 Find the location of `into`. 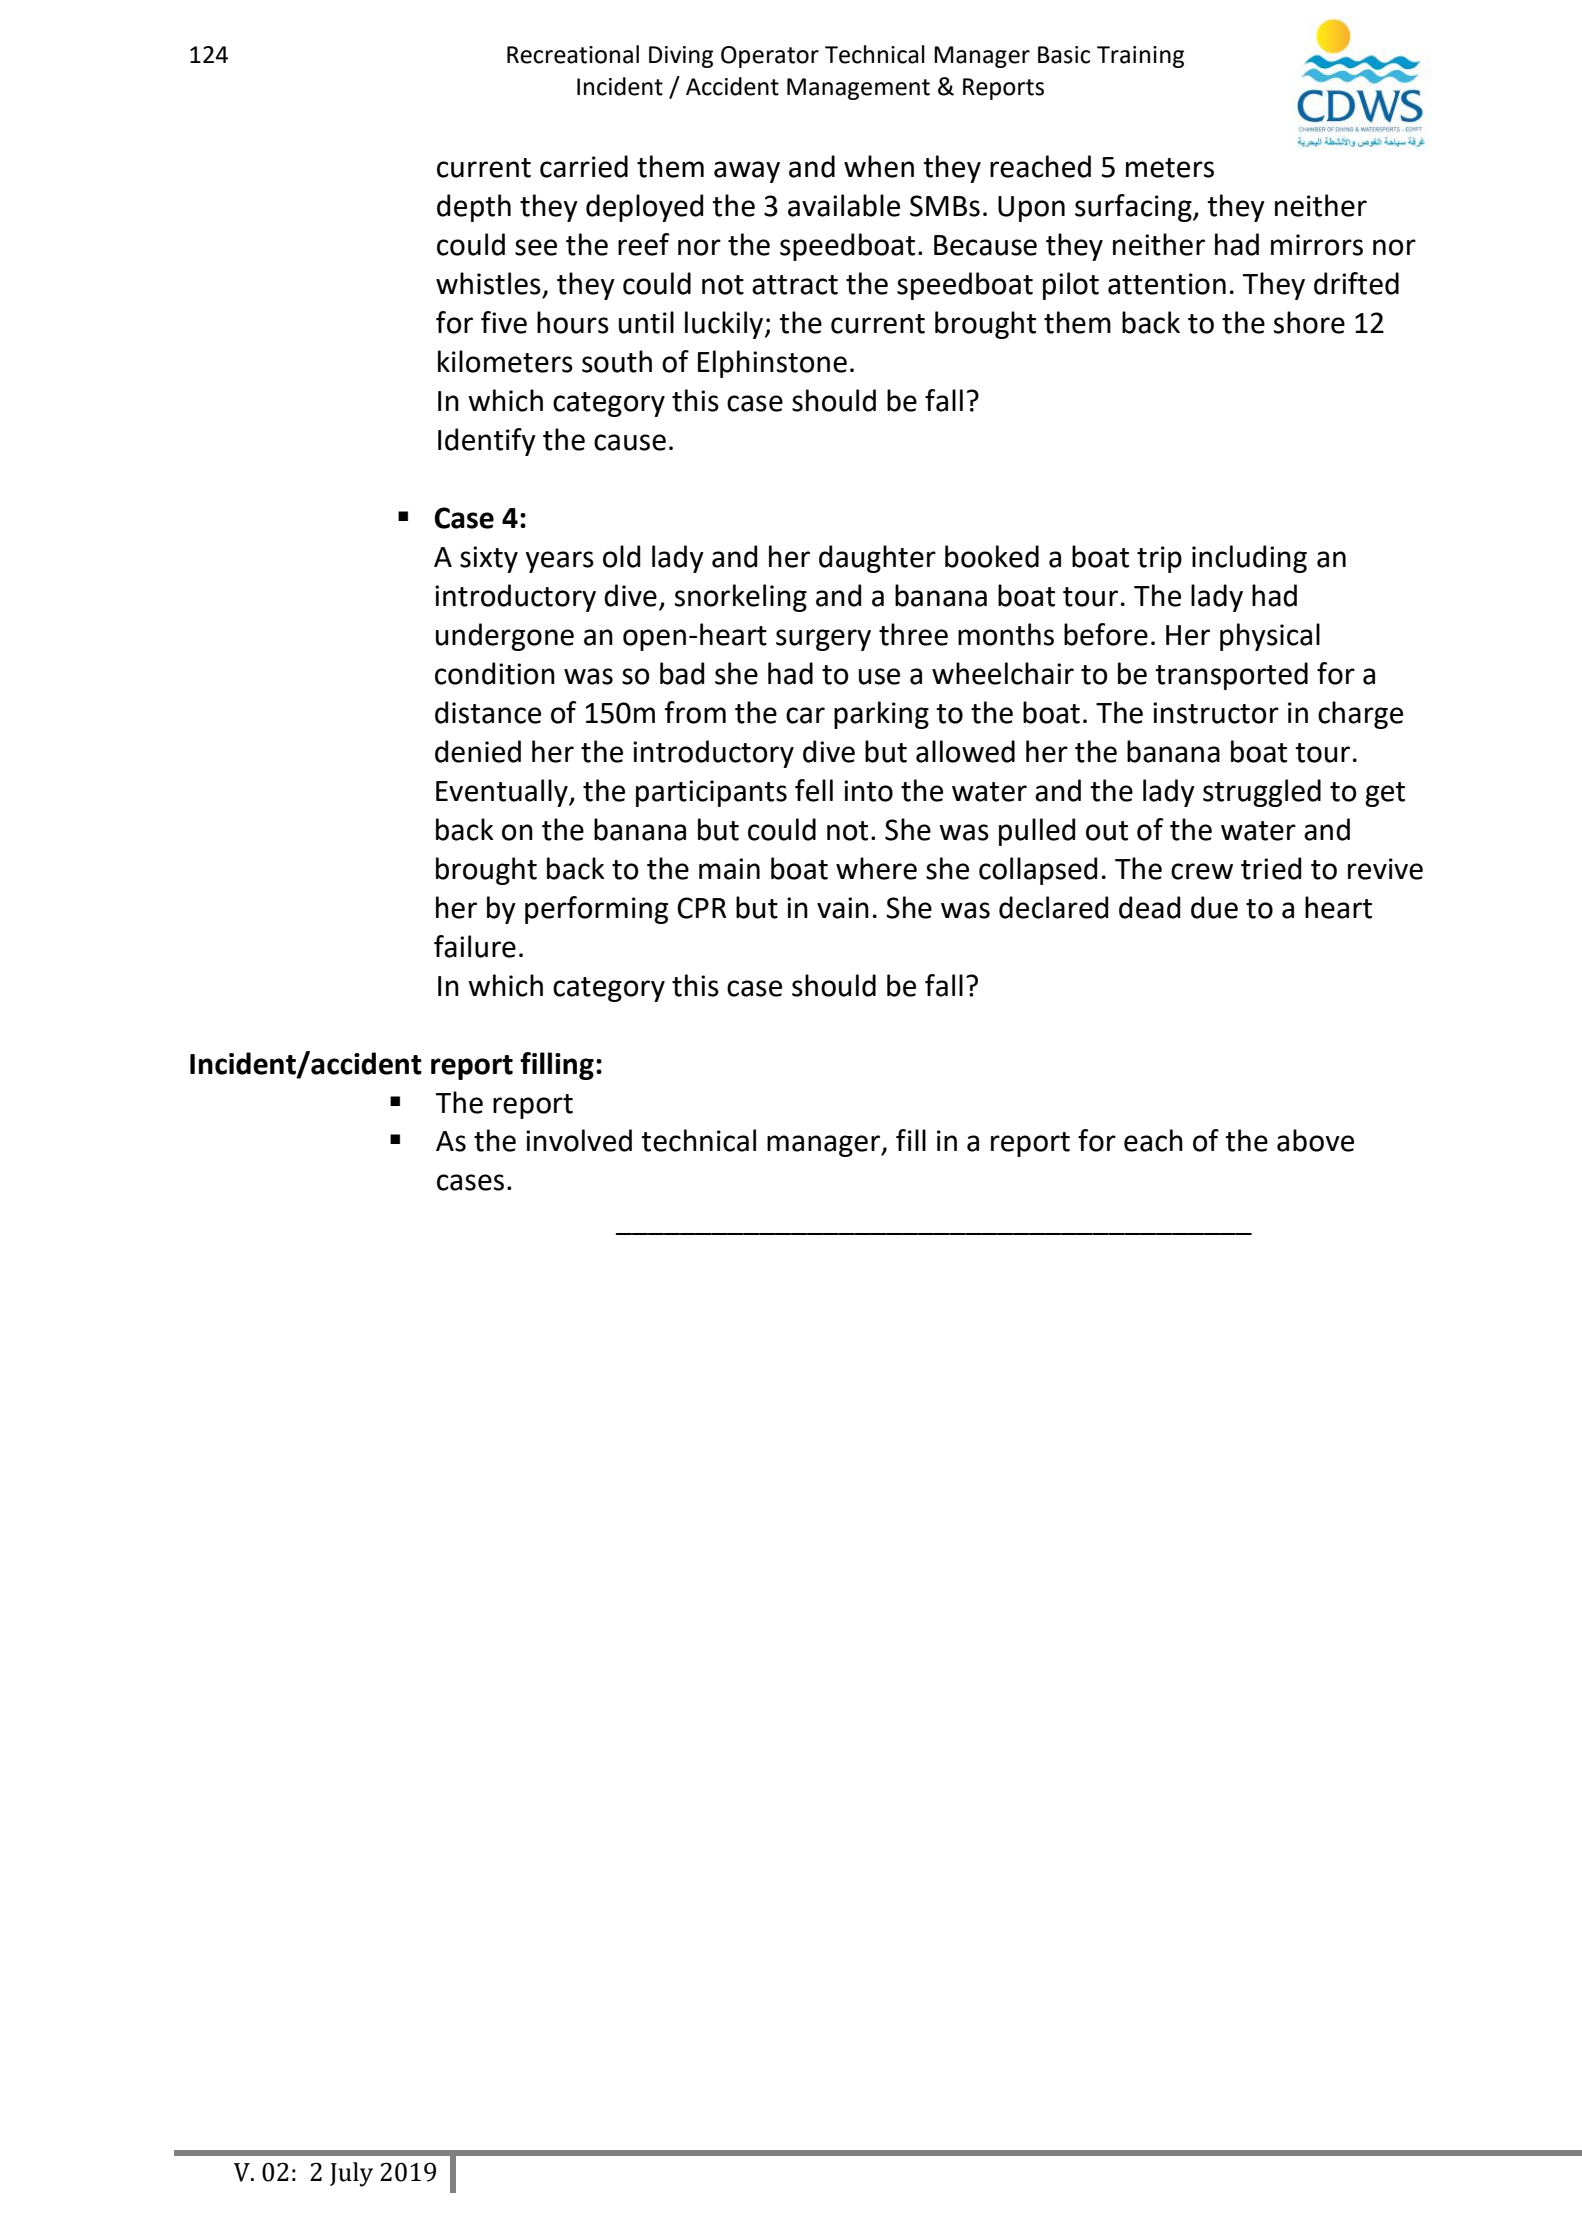

into is located at coordinates (868, 791).
